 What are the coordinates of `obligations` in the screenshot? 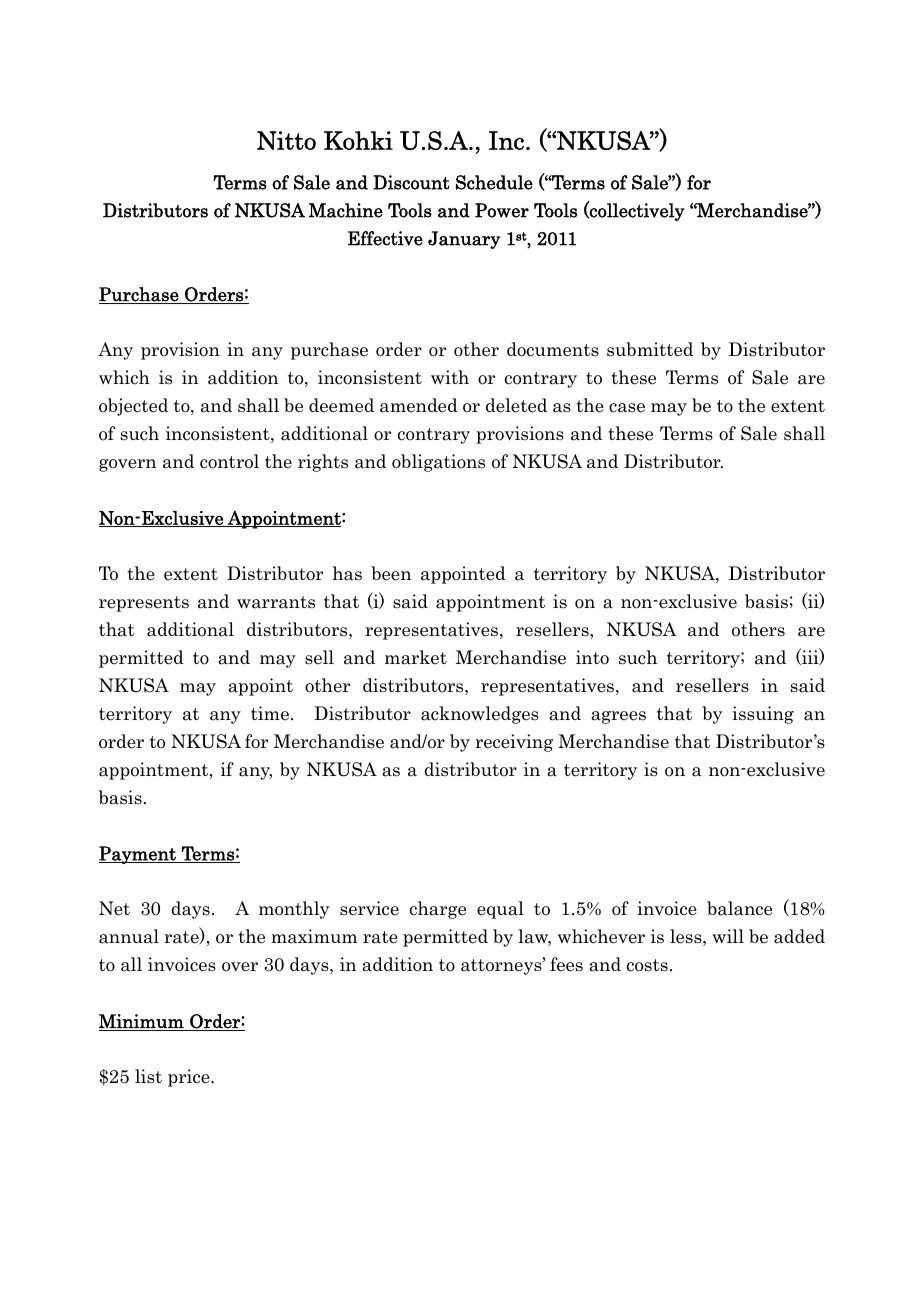 It's located at (438, 463).
